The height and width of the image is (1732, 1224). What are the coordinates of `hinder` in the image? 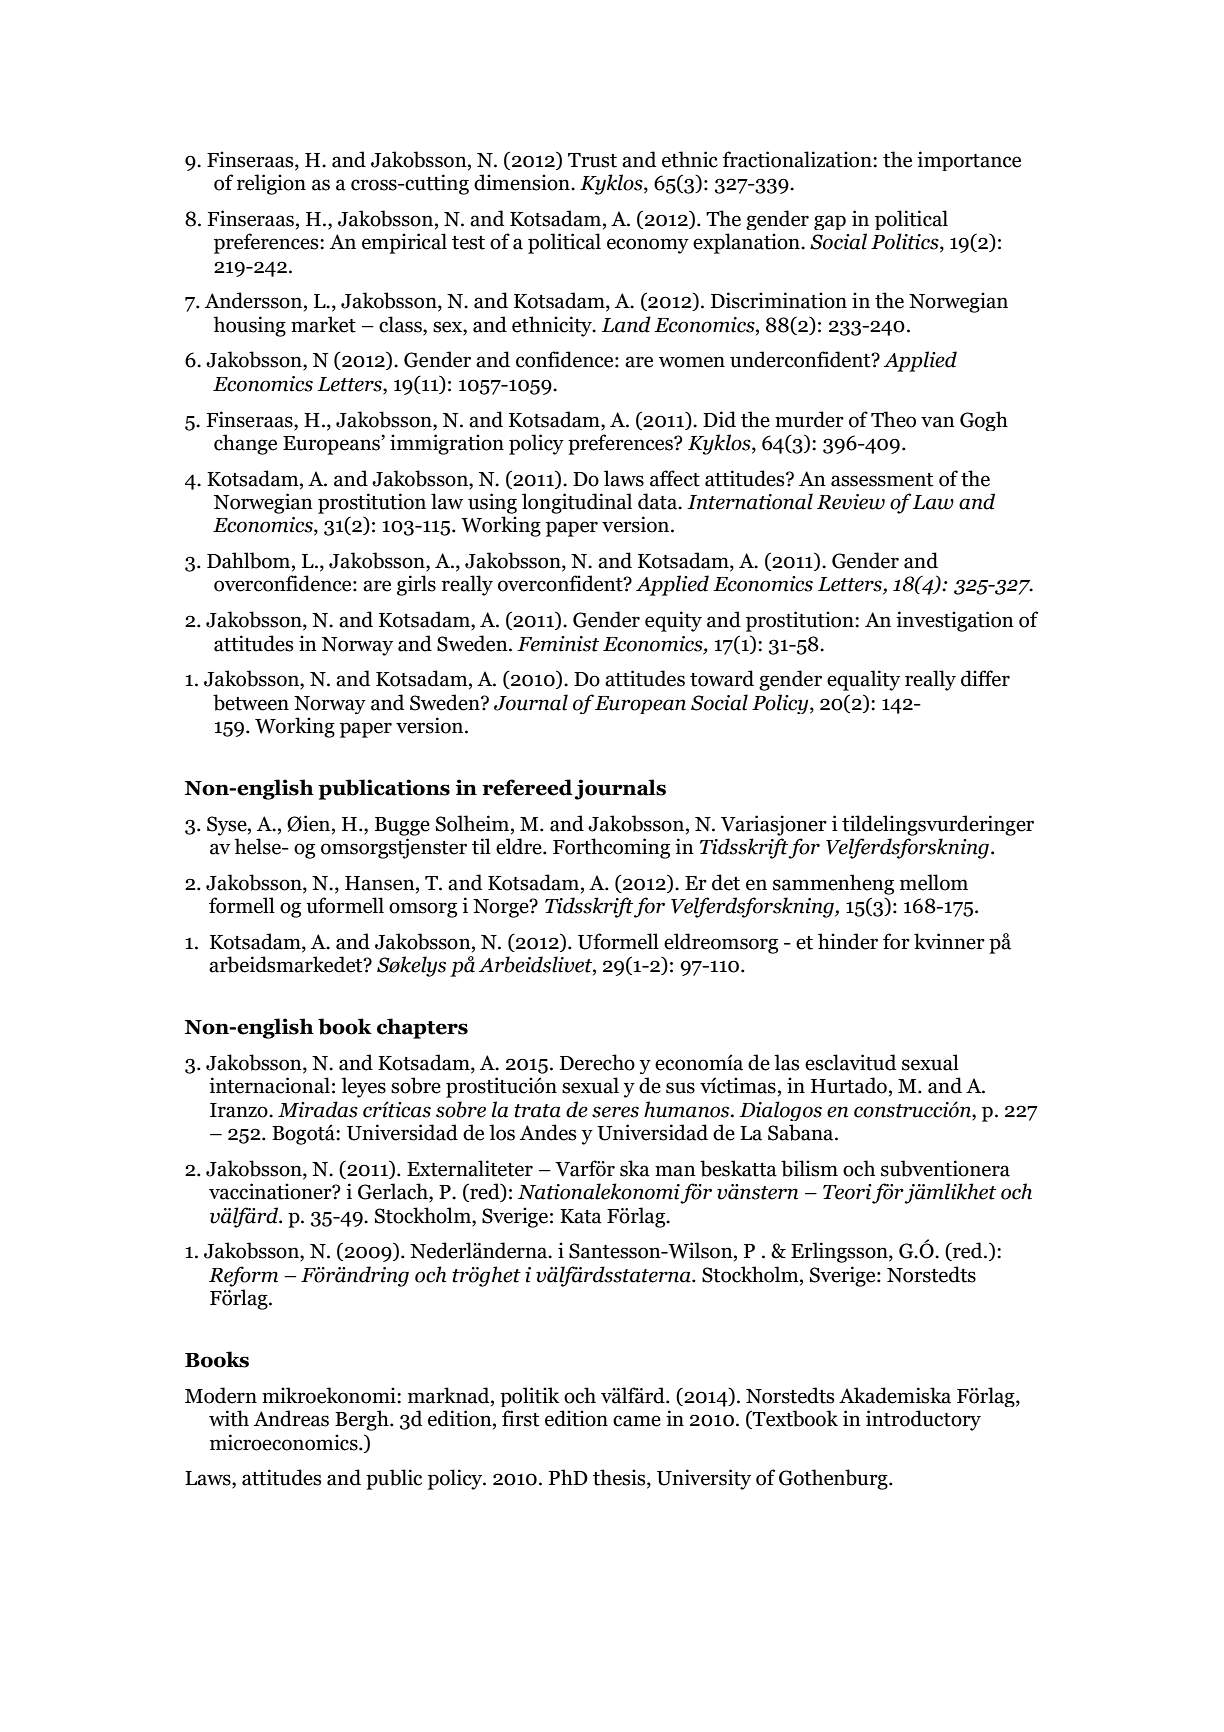 It's located at (848, 941).
